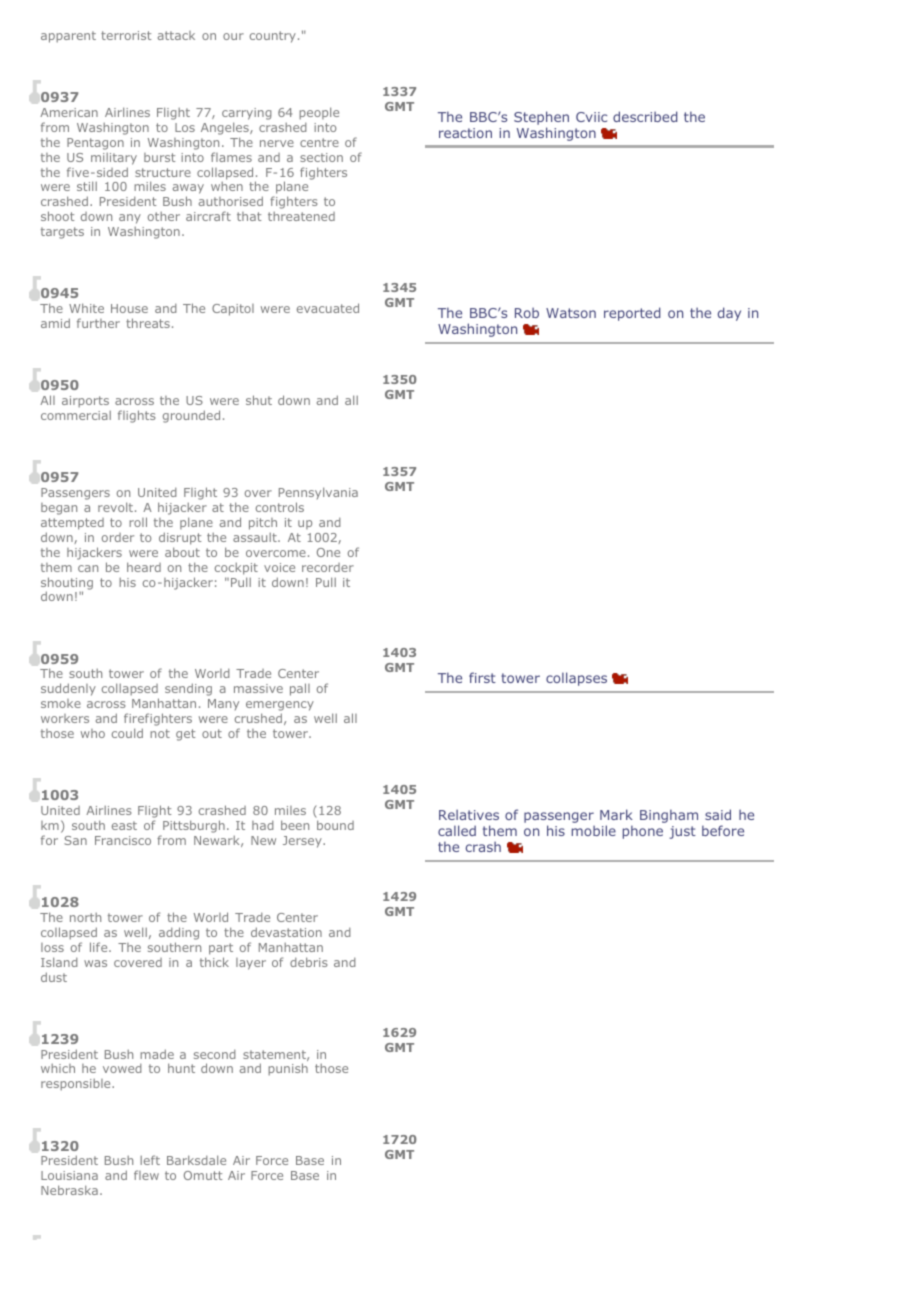 This screenshot has width=924, height=1308. What do you see at coordinates (328, 308) in the screenshot?
I see `evacuated` at bounding box center [328, 308].
